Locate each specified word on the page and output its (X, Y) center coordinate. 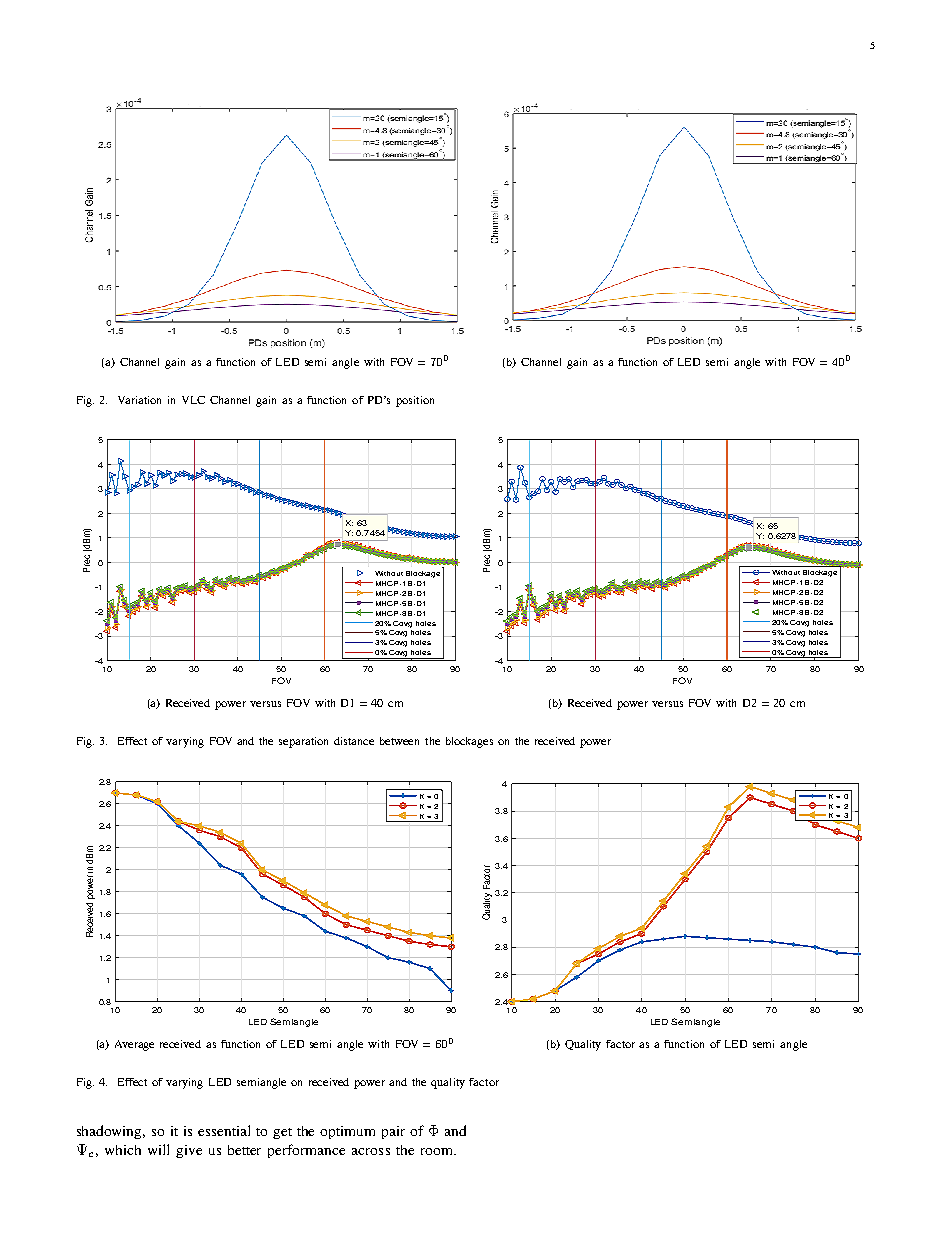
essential (224, 1130)
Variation (139, 400)
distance (354, 741)
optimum (347, 1132)
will (158, 1149)
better (244, 1150)
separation (303, 742)
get (282, 1133)
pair (393, 1132)
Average (134, 1045)
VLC (193, 400)
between (399, 741)
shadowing (111, 1132)
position (415, 401)
